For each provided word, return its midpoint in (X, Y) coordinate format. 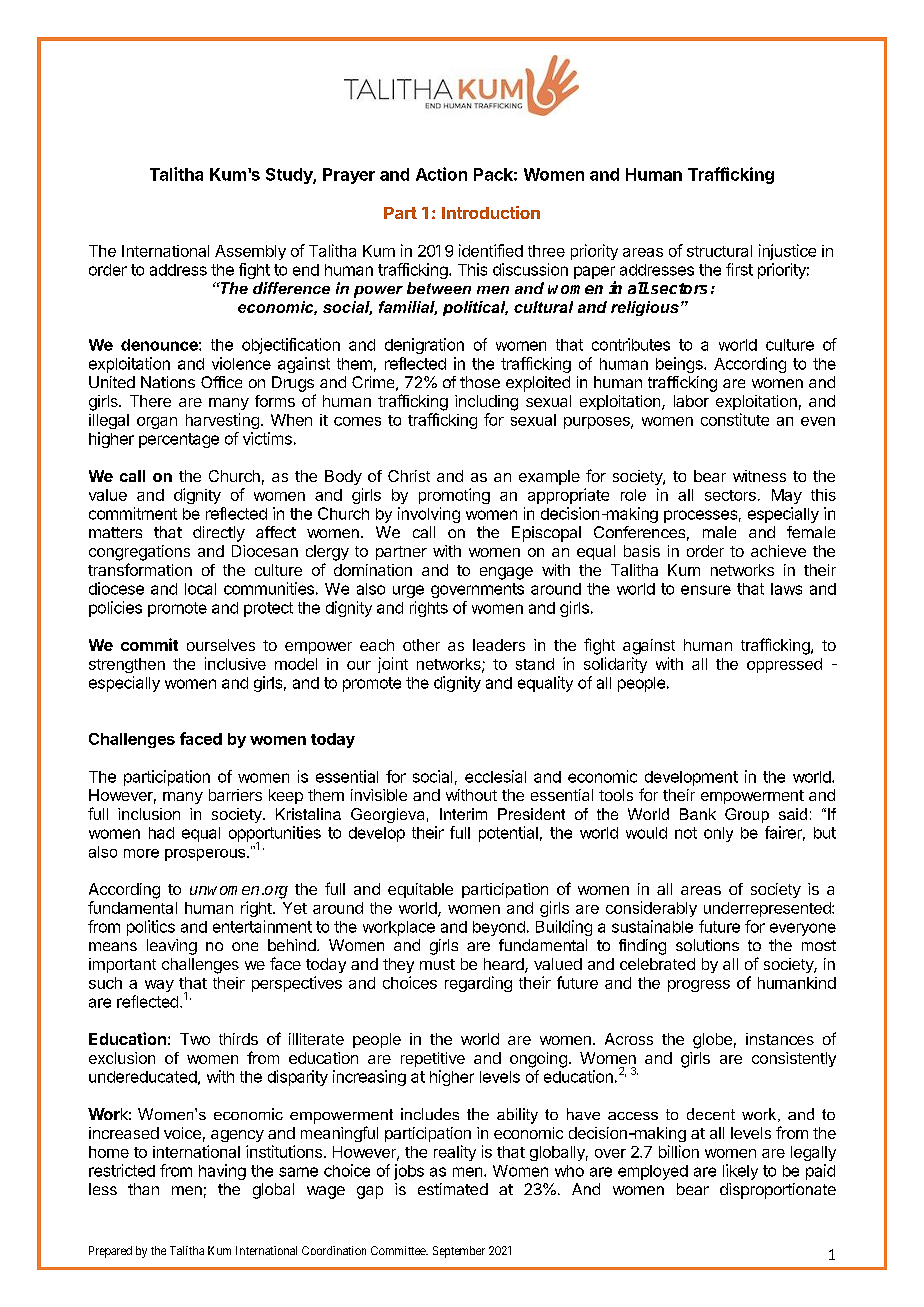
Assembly (250, 252)
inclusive (235, 663)
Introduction (491, 212)
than (143, 1189)
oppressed (784, 665)
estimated (453, 1189)
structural (719, 251)
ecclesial (495, 776)
